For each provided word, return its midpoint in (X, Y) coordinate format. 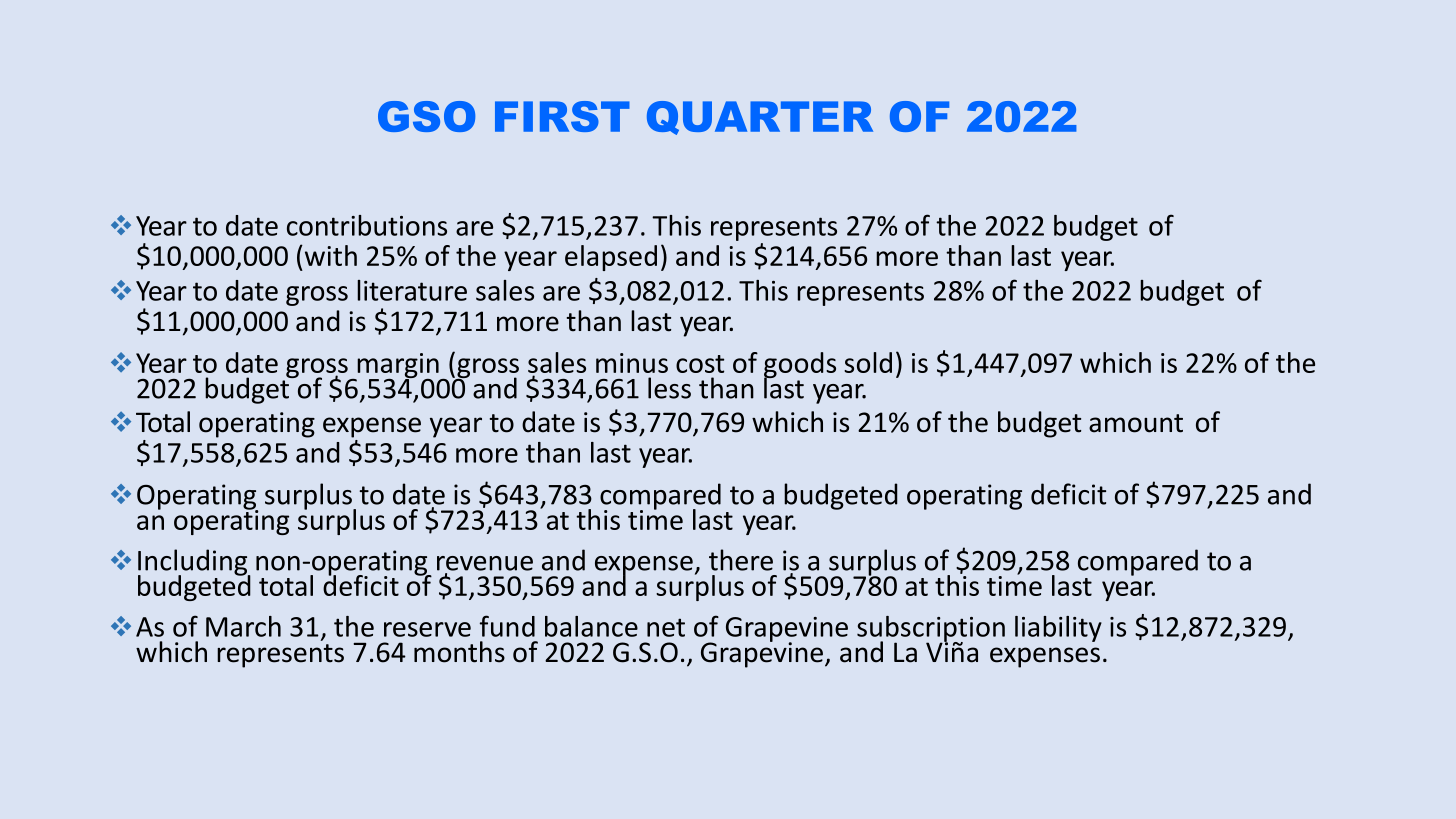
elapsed (611, 258)
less (669, 388)
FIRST (562, 116)
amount (1136, 423)
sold (868, 362)
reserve (427, 629)
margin (398, 367)
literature (412, 290)
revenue (485, 563)
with (329, 255)
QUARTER (760, 118)
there (741, 560)
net (666, 627)
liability (1058, 629)
